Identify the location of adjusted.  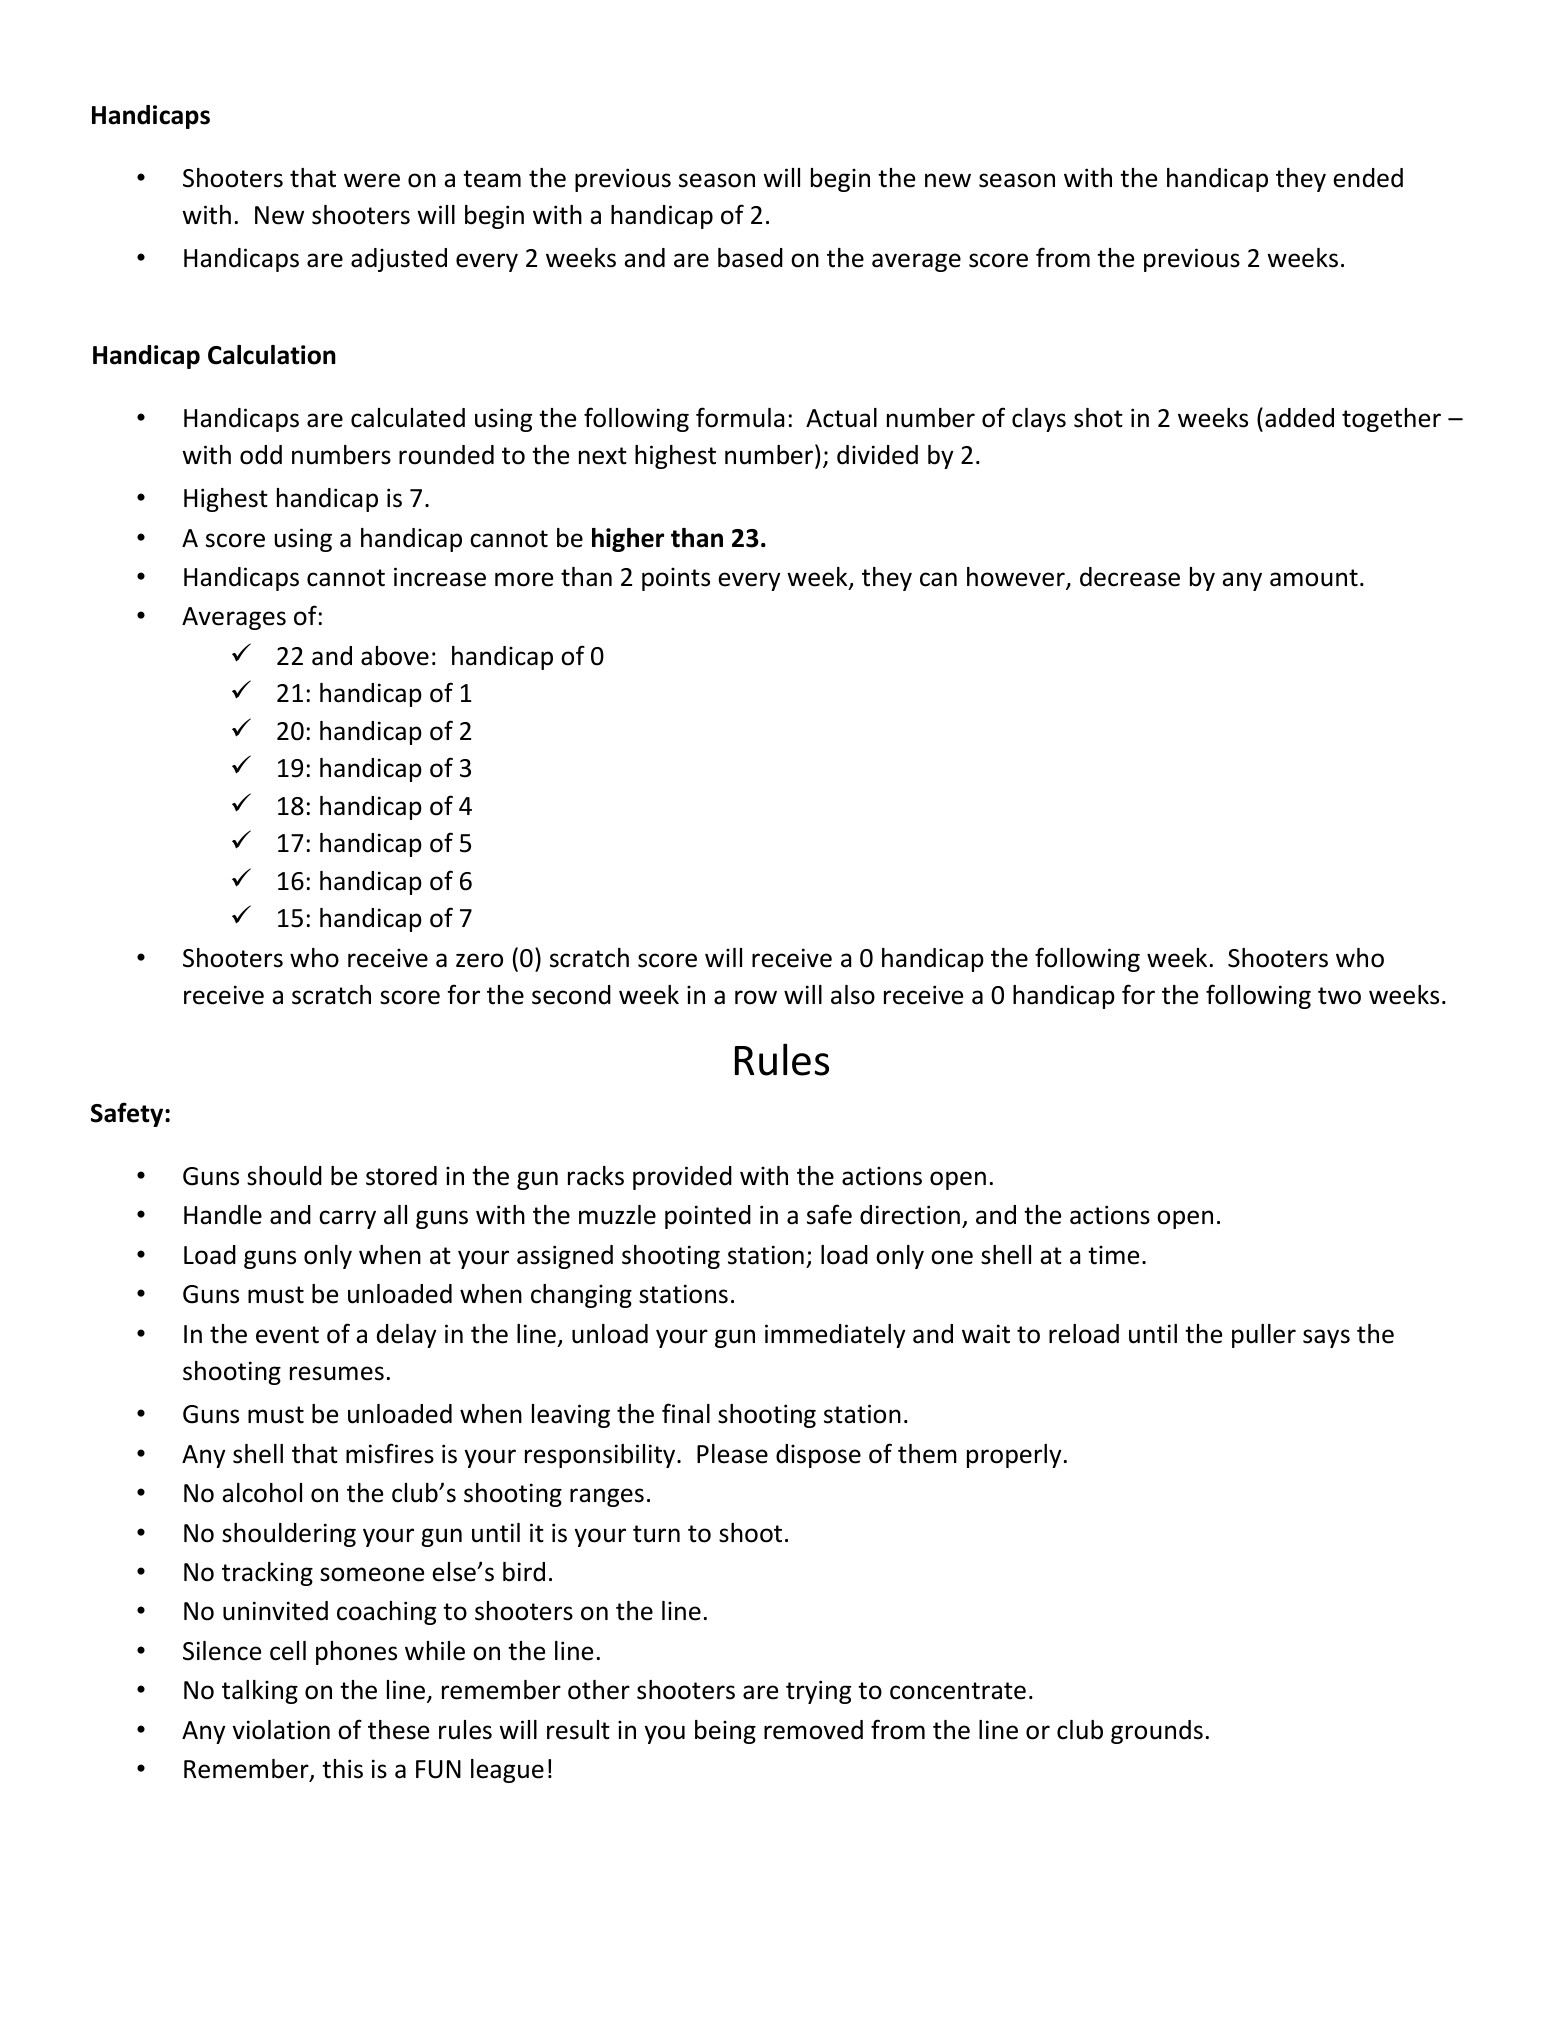
(399, 260).
